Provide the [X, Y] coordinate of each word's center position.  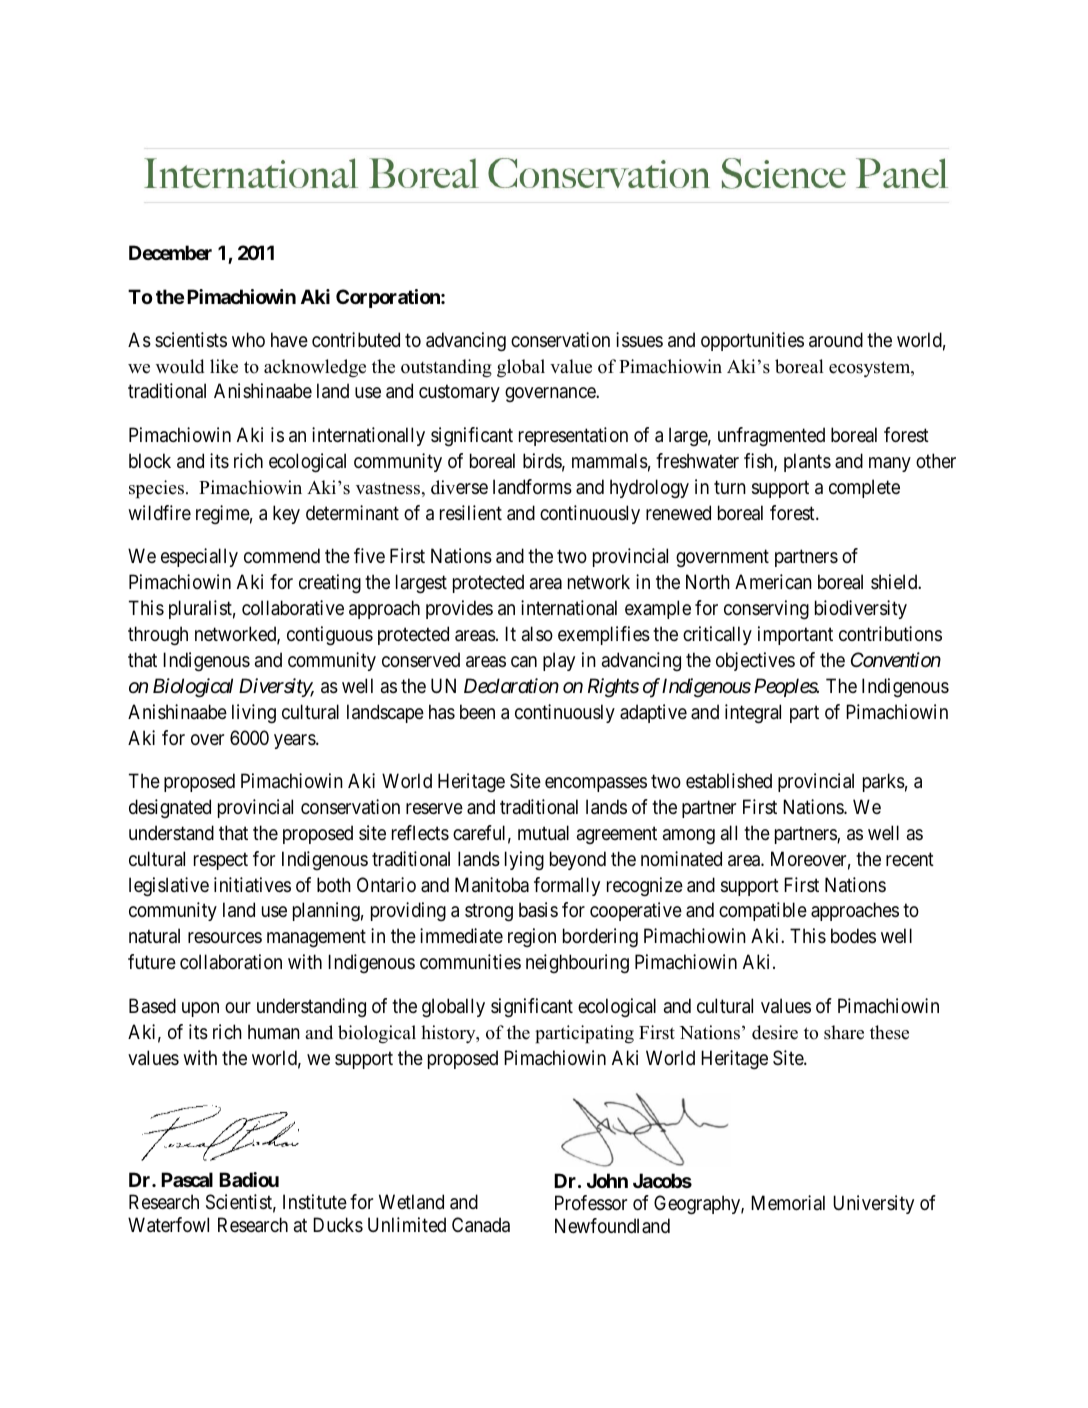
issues [639, 340]
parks [884, 782]
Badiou [249, 1179]
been [477, 711]
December [170, 252]
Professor [591, 1203]
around [836, 340]
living [254, 714]
